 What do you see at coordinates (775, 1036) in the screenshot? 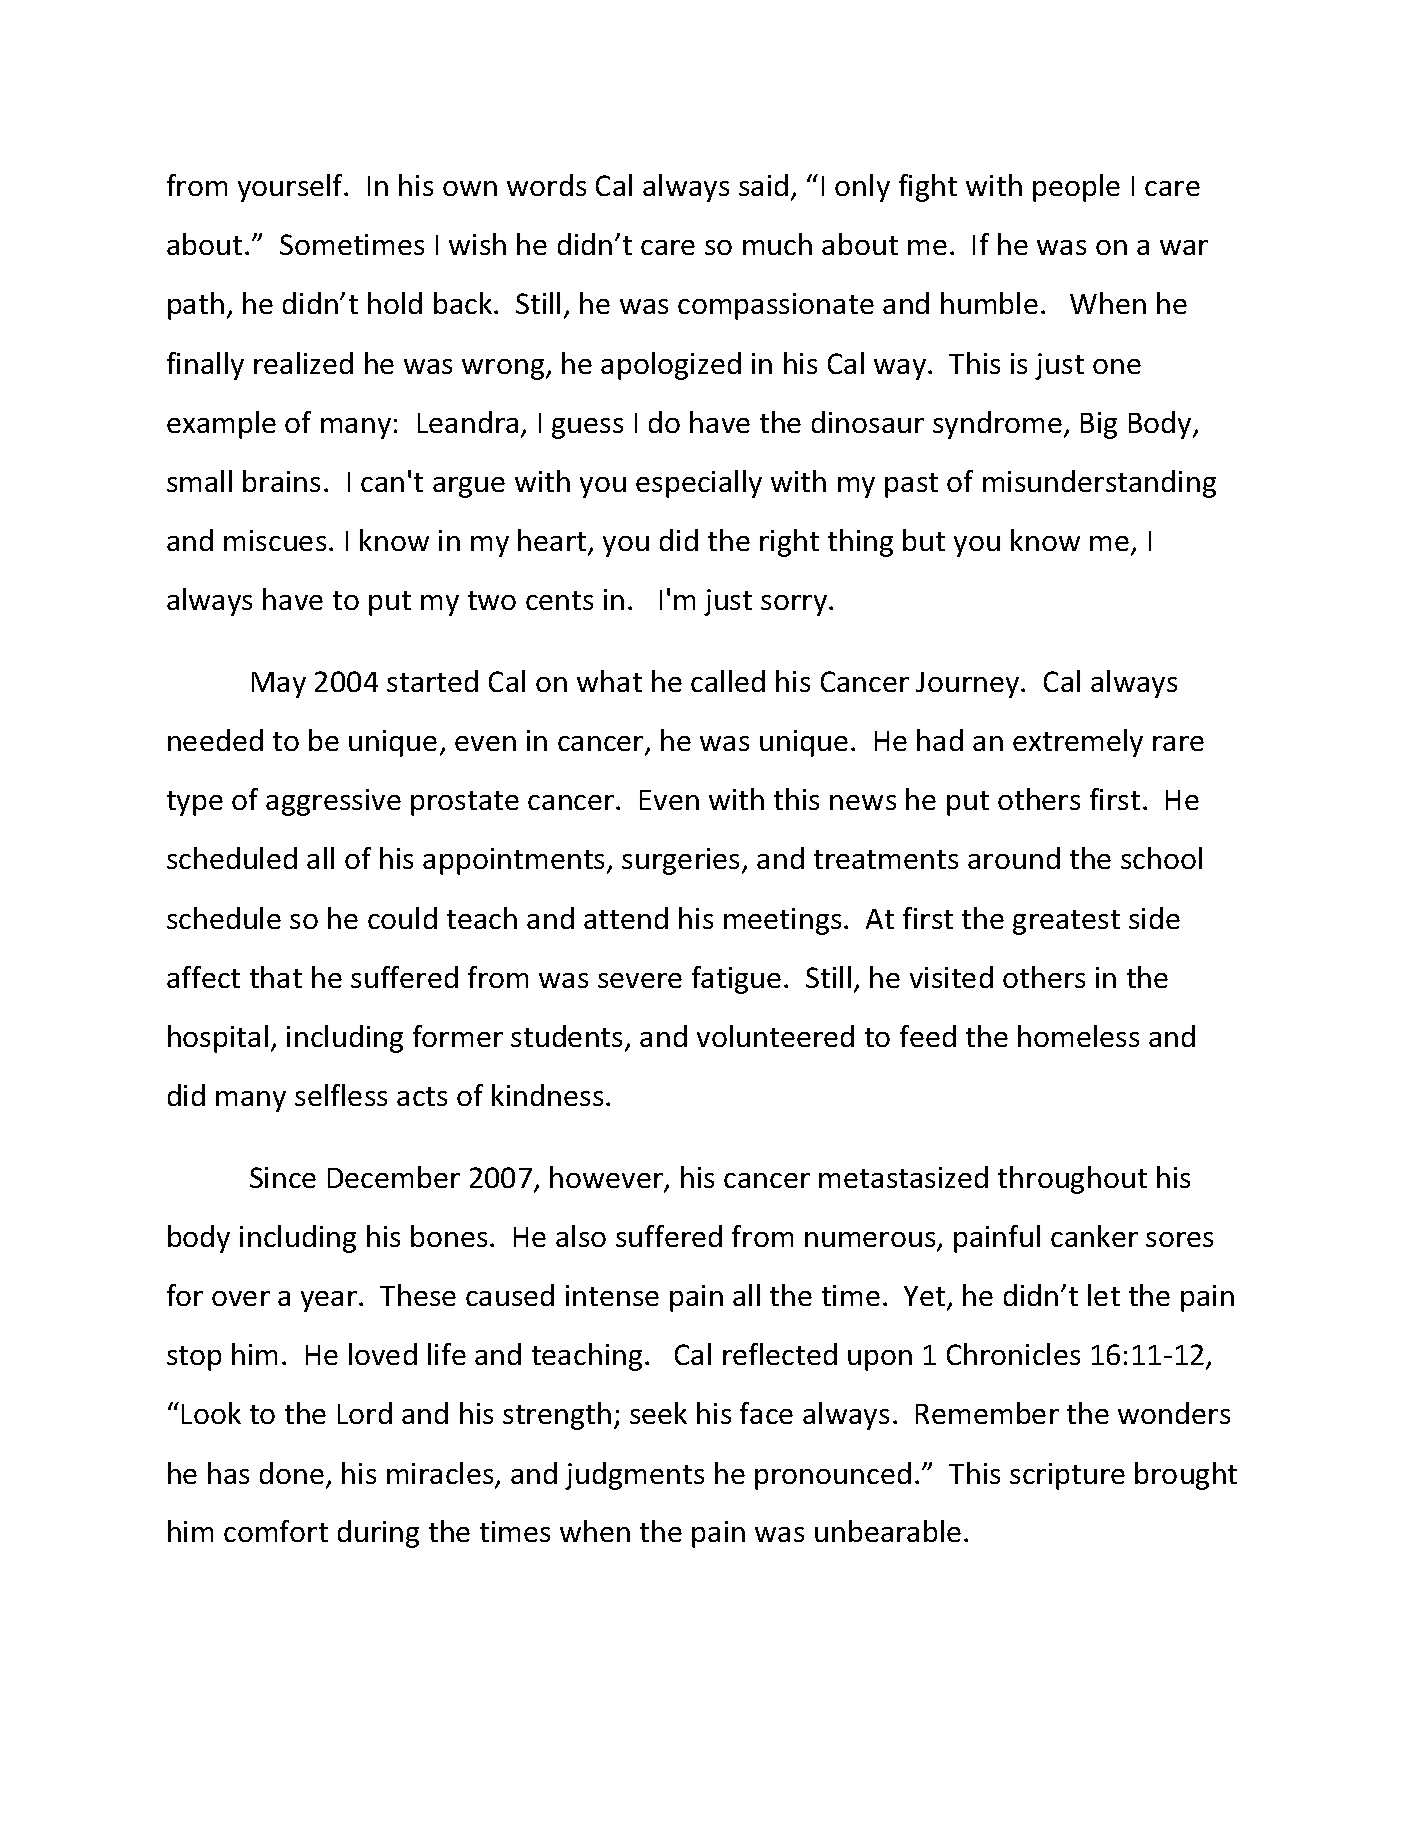
I see `volunteered` at bounding box center [775, 1036].
